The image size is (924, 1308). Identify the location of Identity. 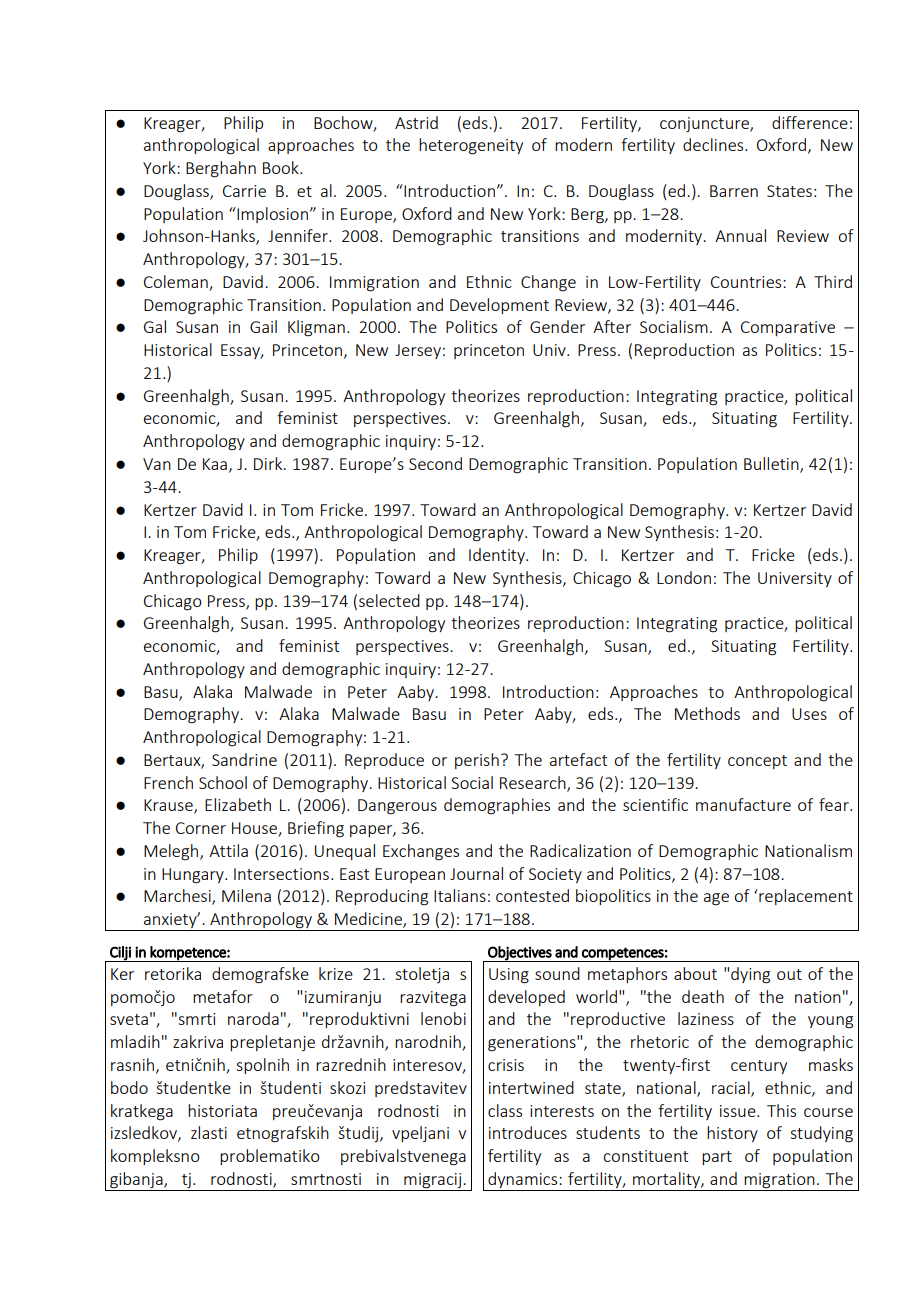
(498, 556).
